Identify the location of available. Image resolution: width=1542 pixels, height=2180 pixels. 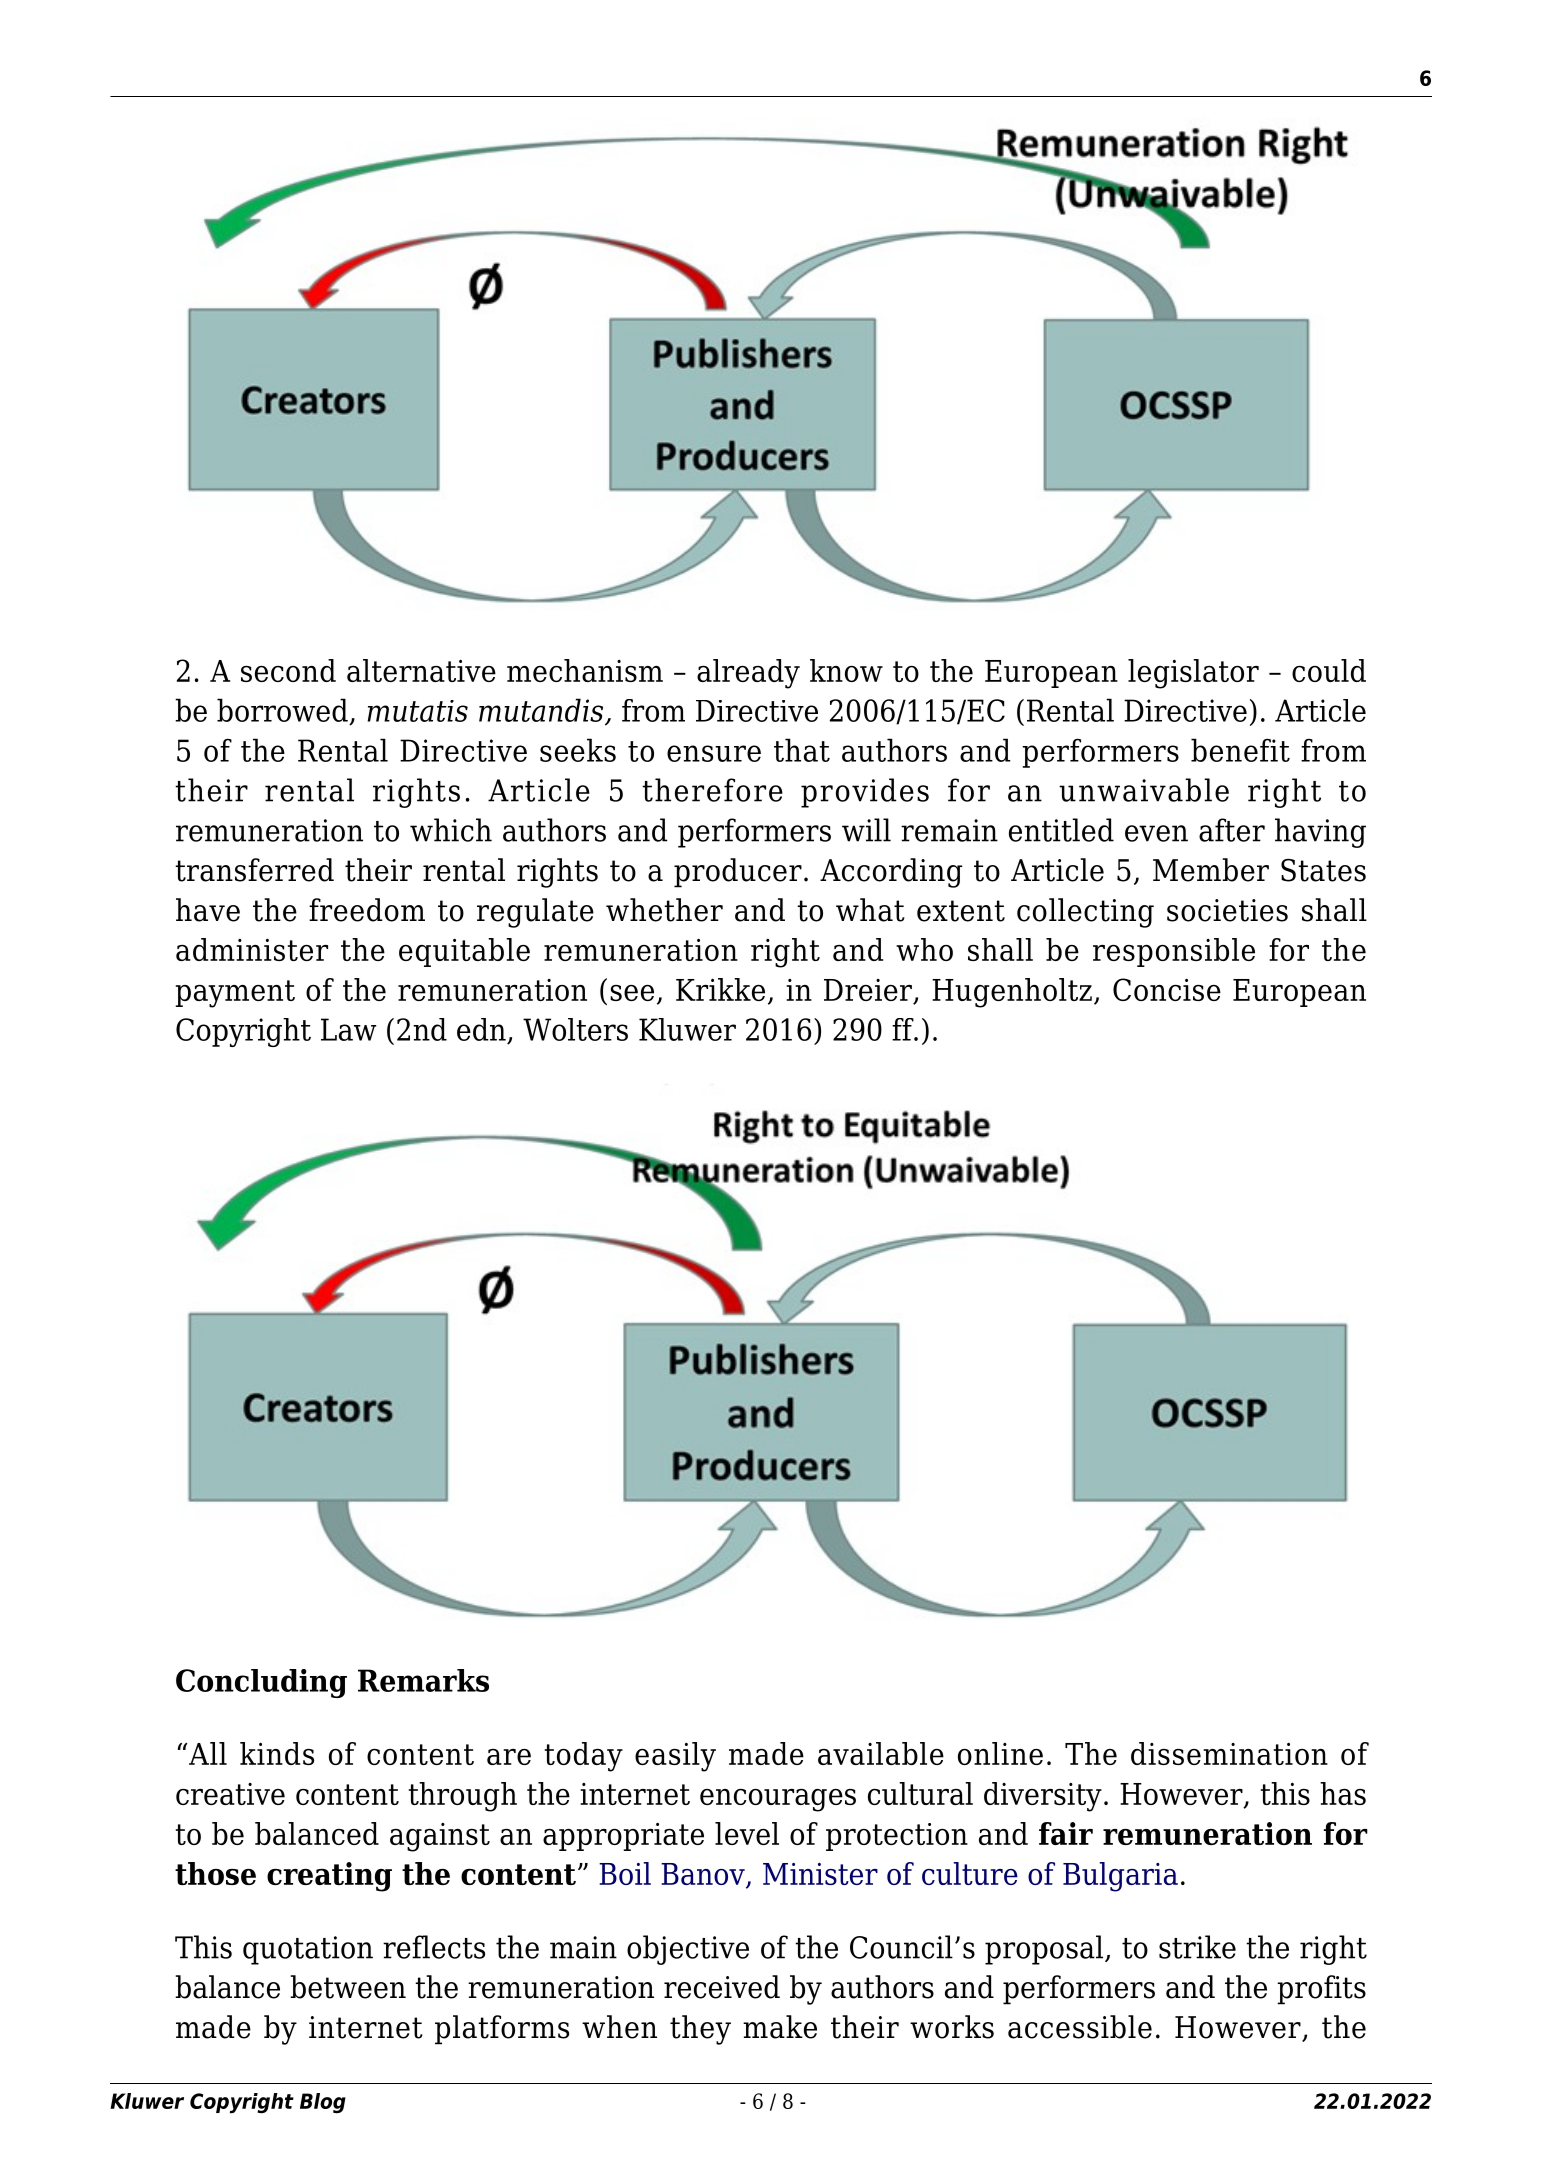
(881, 1753).
